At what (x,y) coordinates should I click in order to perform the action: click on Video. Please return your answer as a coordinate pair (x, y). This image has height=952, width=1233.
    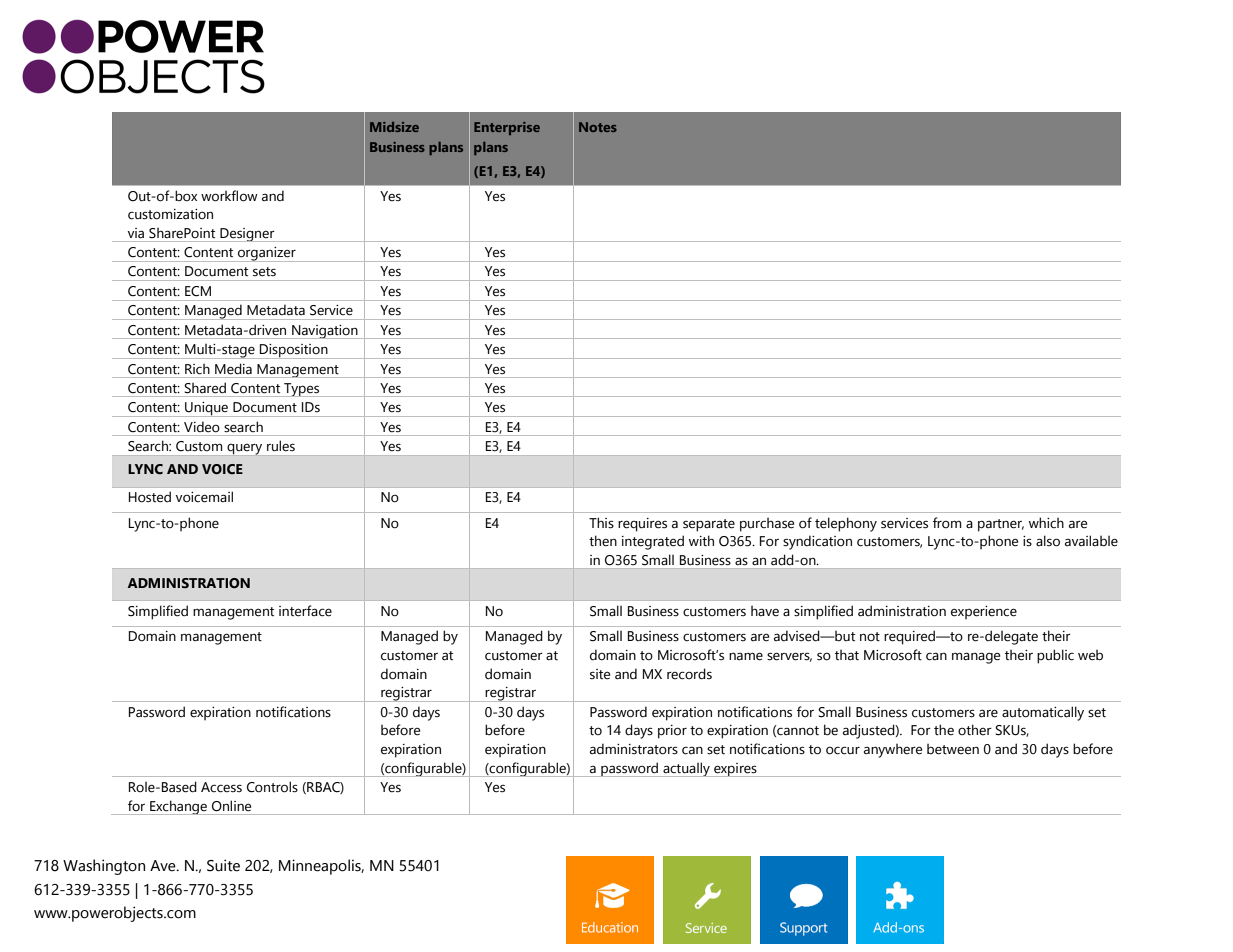
    Looking at the image, I should click on (202, 427).
